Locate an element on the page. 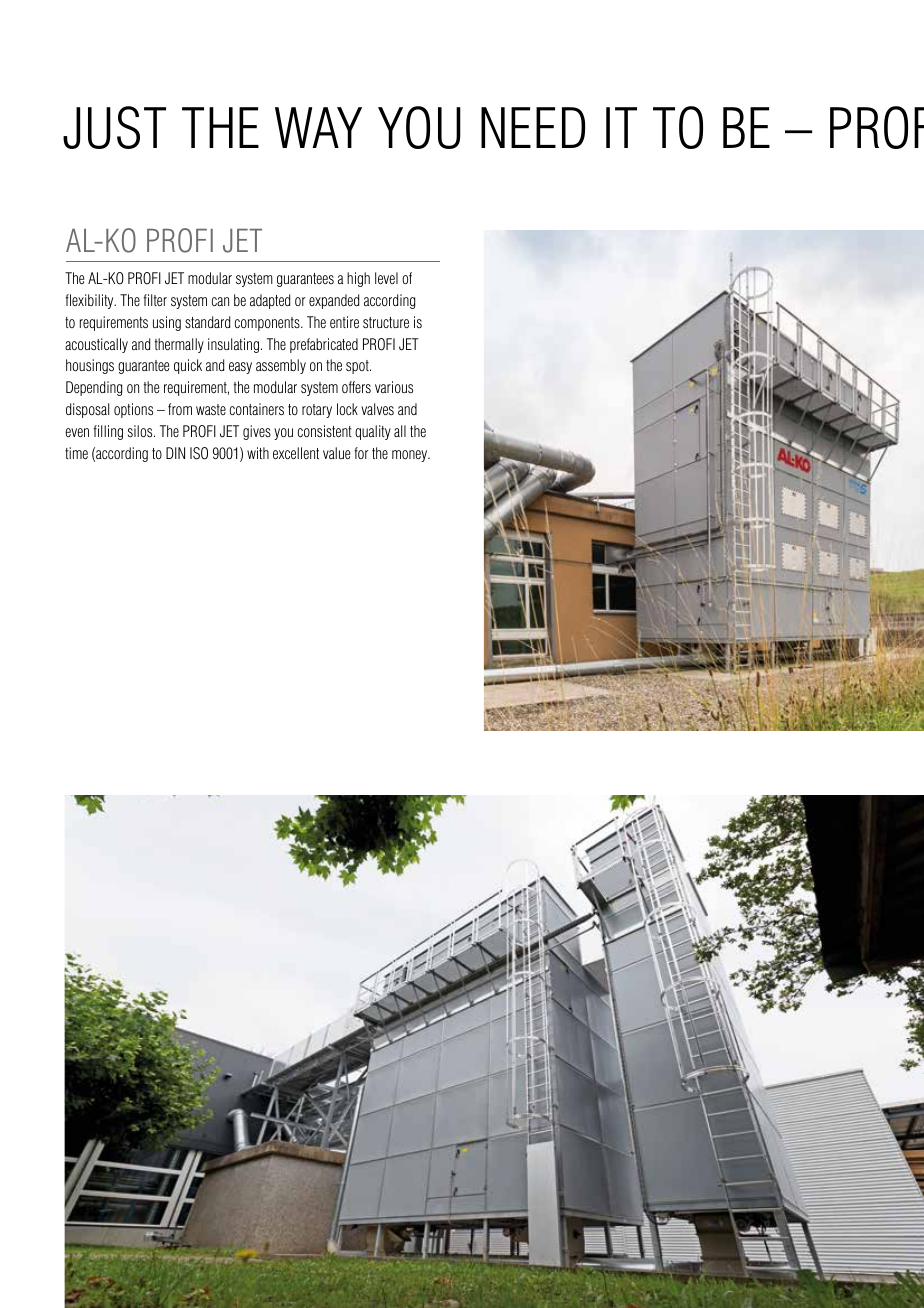 The width and height of the page is (924, 1308). level is located at coordinates (386, 278).
